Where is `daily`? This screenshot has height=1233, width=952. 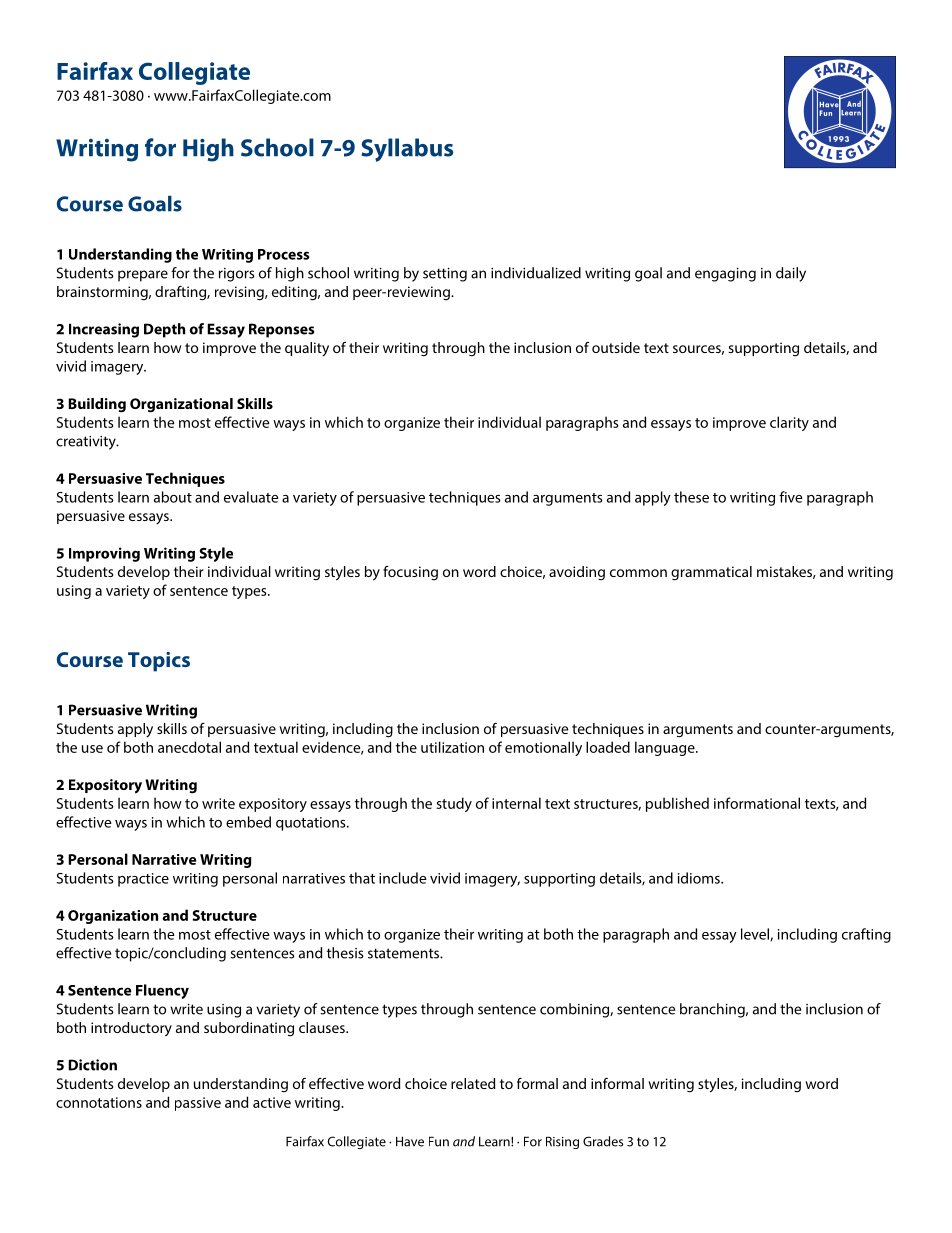
daily is located at coordinates (791, 274).
